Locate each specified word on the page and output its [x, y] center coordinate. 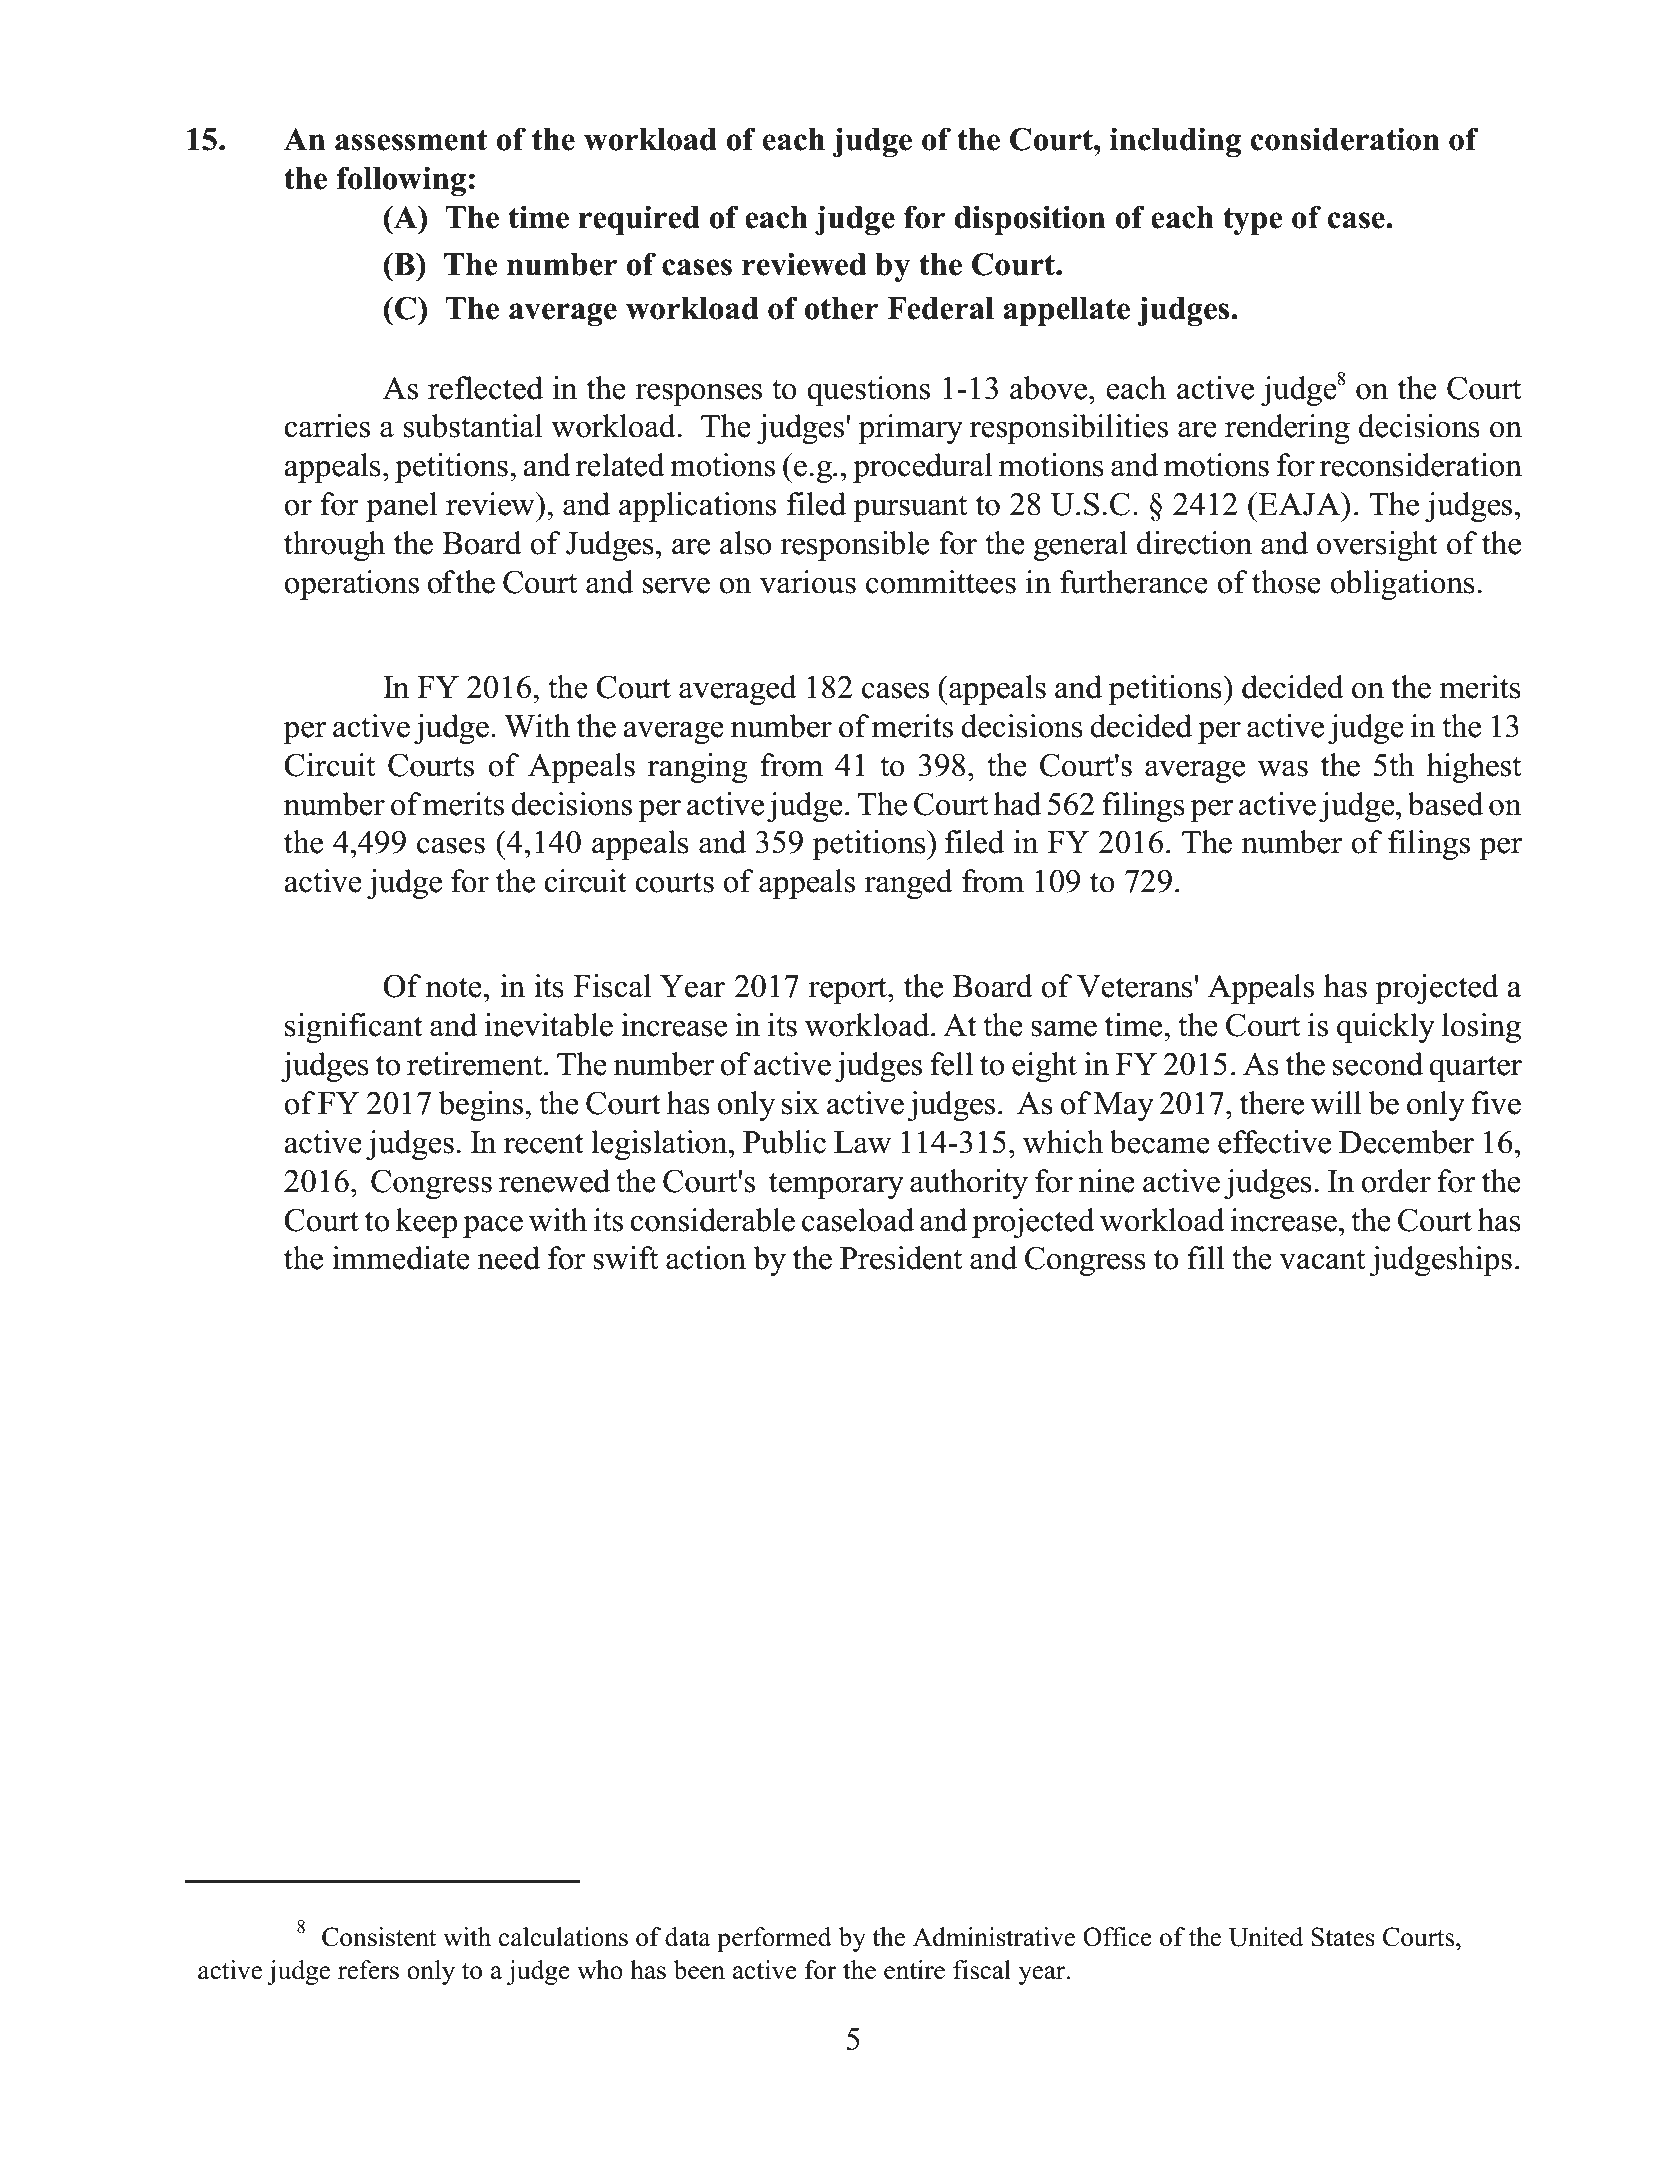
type [1253, 221]
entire [914, 1970]
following [401, 181]
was [1283, 769]
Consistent [379, 1937]
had [1017, 804]
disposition [1030, 220]
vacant [1322, 1259]
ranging [698, 768]
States [1343, 1937]
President [901, 1258]
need [508, 1258]
